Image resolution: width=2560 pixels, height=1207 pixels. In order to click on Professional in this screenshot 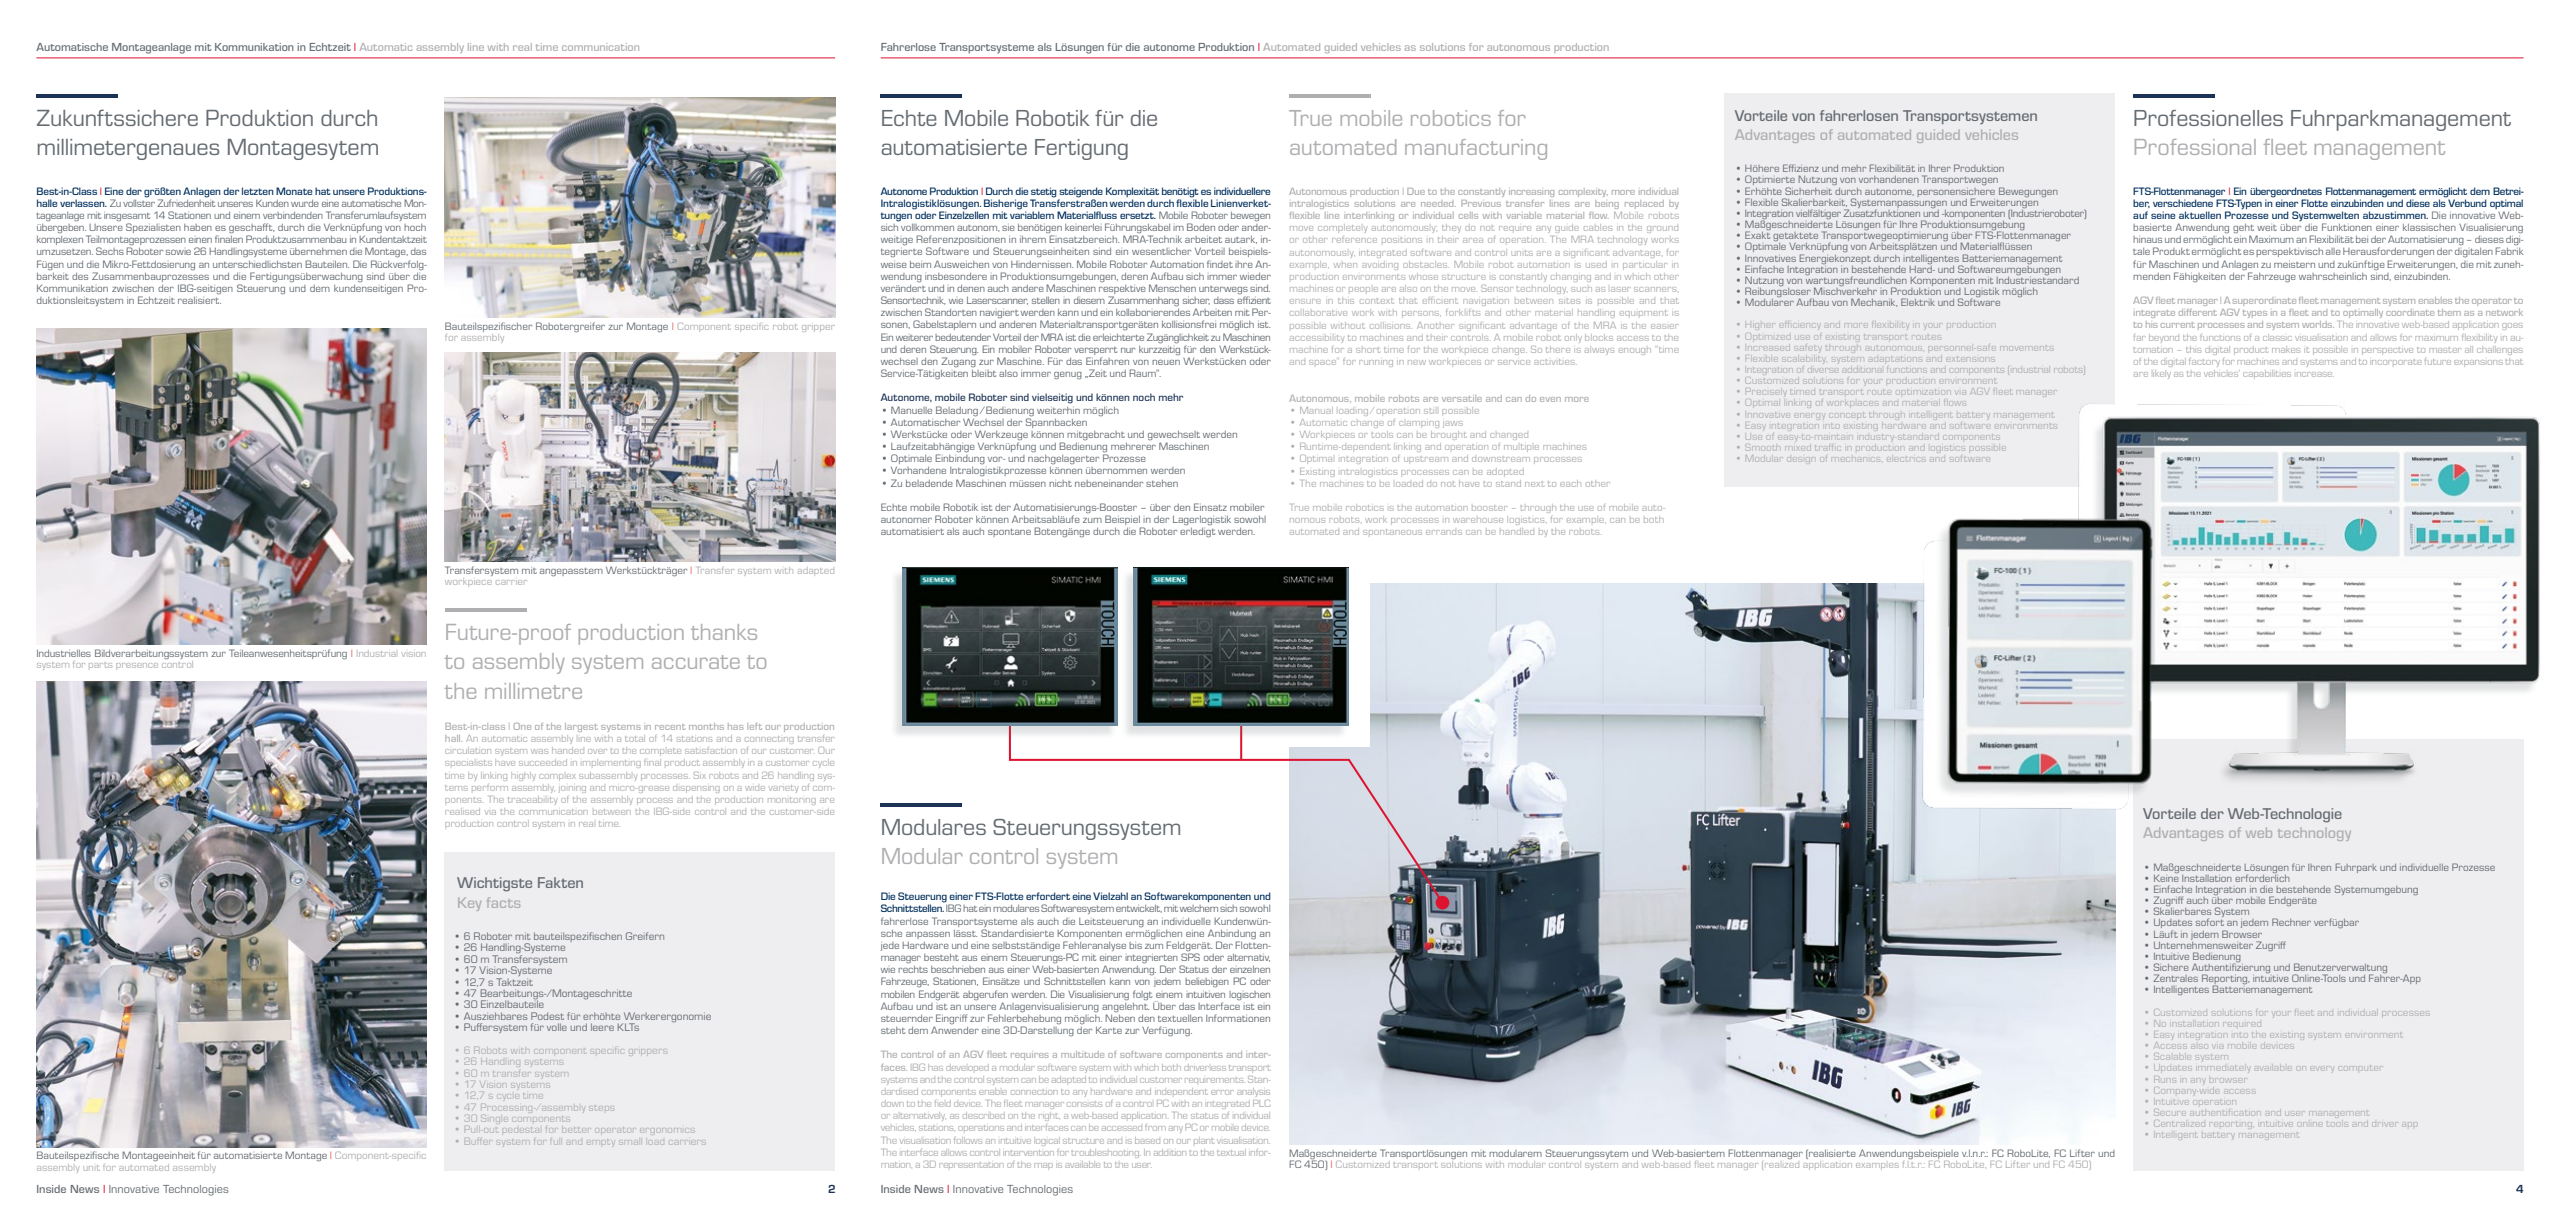, I will do `click(2195, 147)`.
